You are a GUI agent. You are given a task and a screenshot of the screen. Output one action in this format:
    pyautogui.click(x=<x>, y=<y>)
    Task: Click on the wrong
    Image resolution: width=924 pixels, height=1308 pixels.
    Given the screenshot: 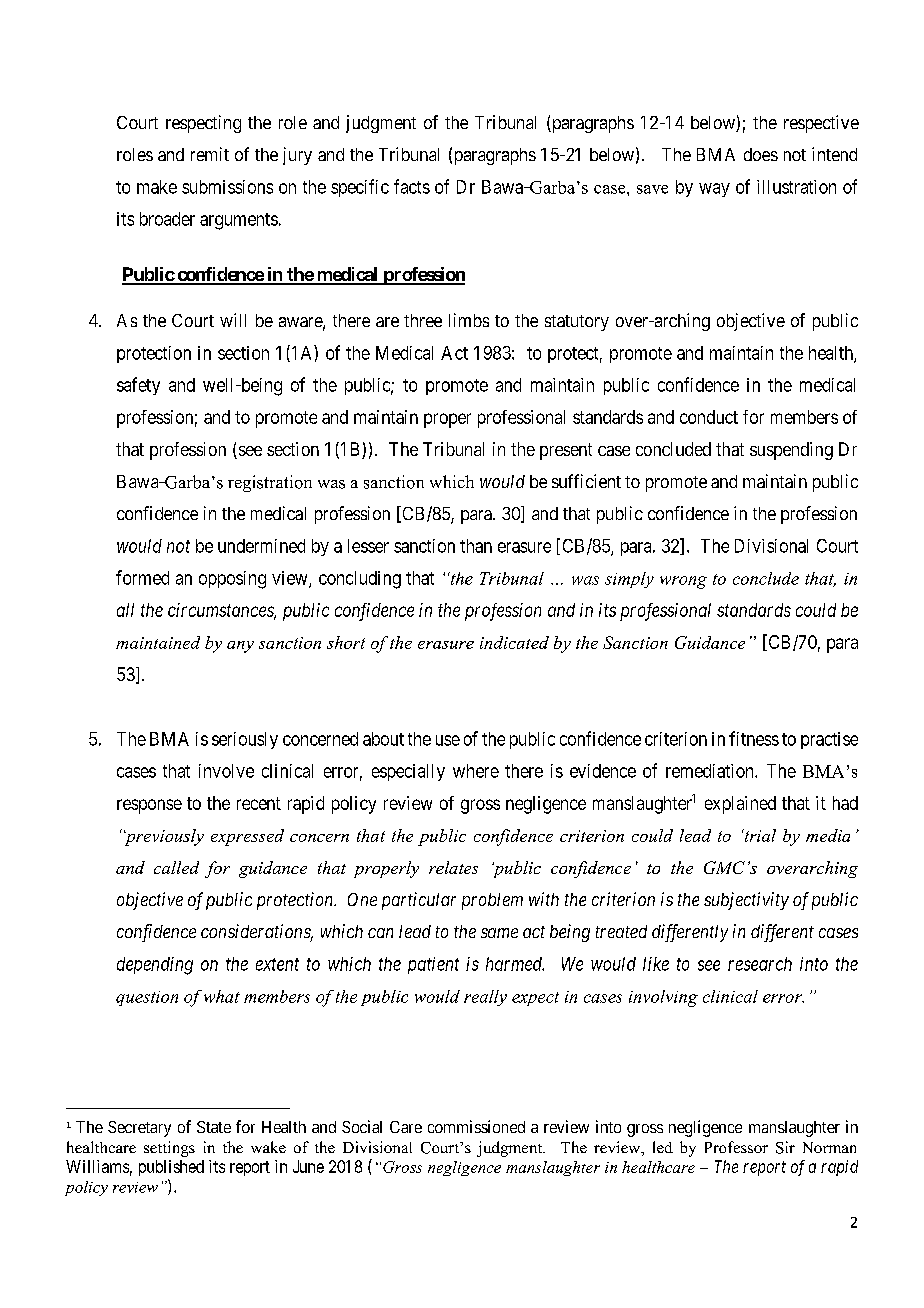 What is the action you would take?
    pyautogui.click(x=683, y=582)
